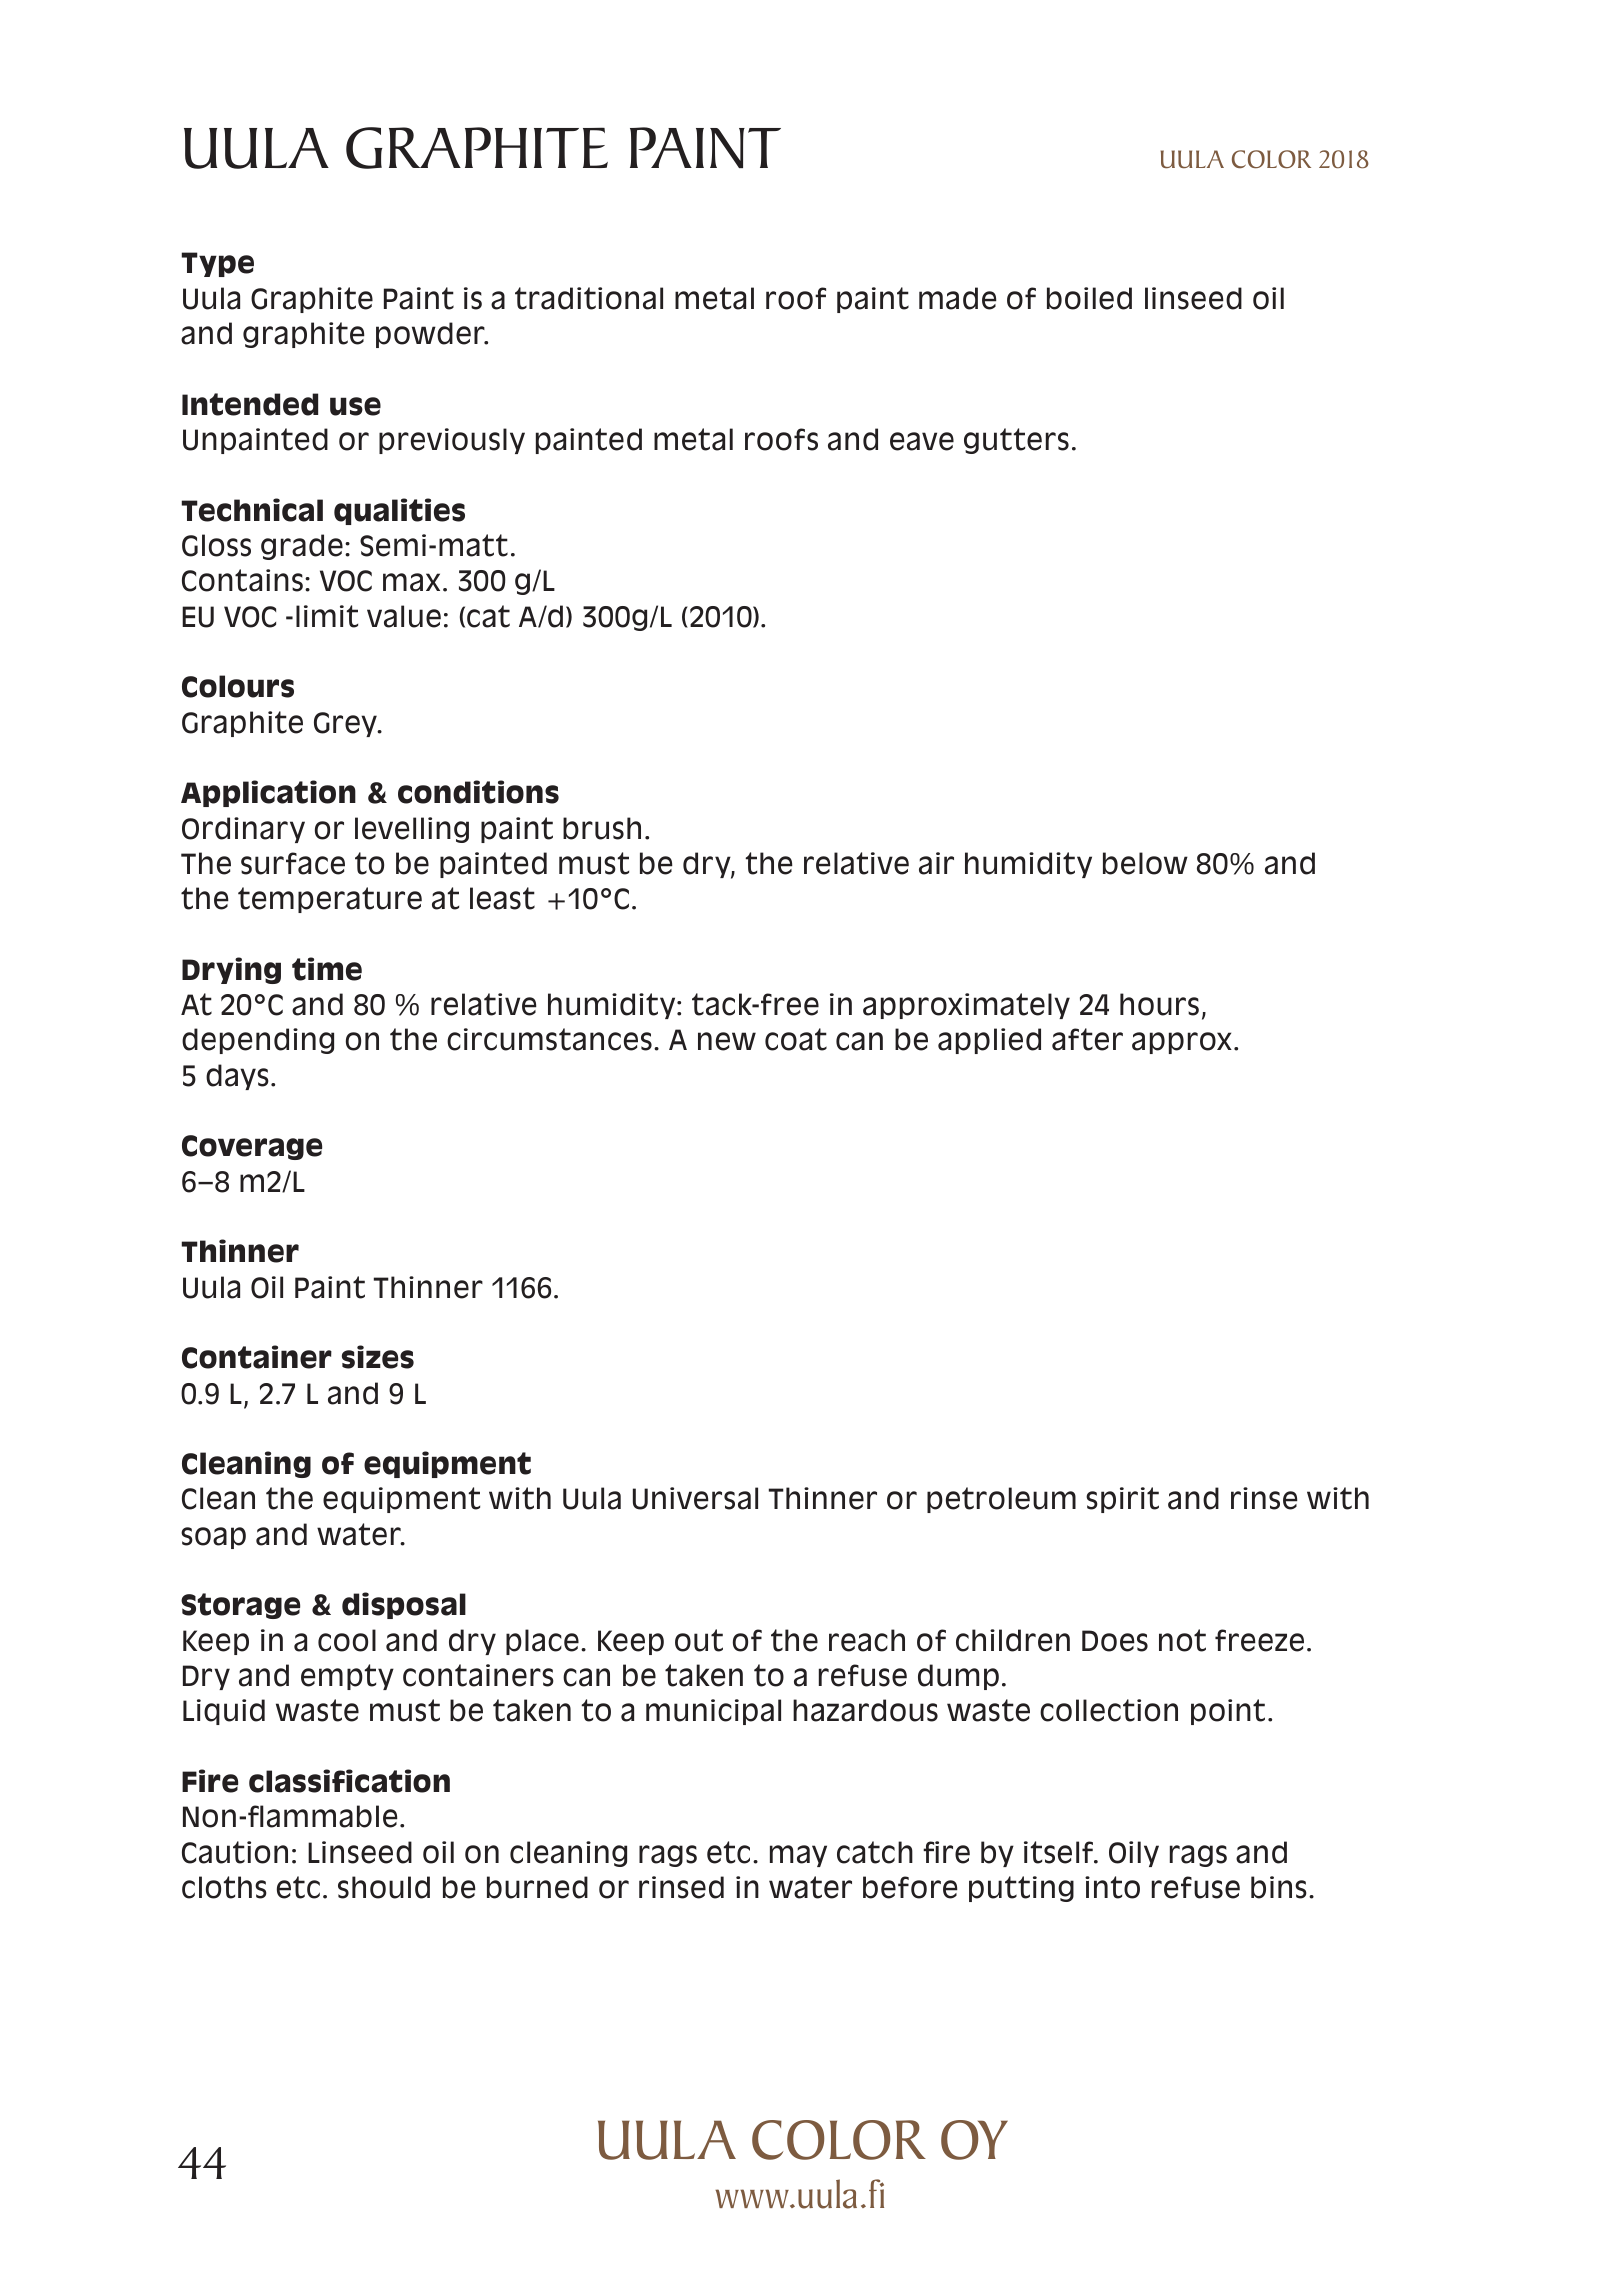  Describe the element at coordinates (1087, 1039) in the screenshot. I see `after` at that location.
